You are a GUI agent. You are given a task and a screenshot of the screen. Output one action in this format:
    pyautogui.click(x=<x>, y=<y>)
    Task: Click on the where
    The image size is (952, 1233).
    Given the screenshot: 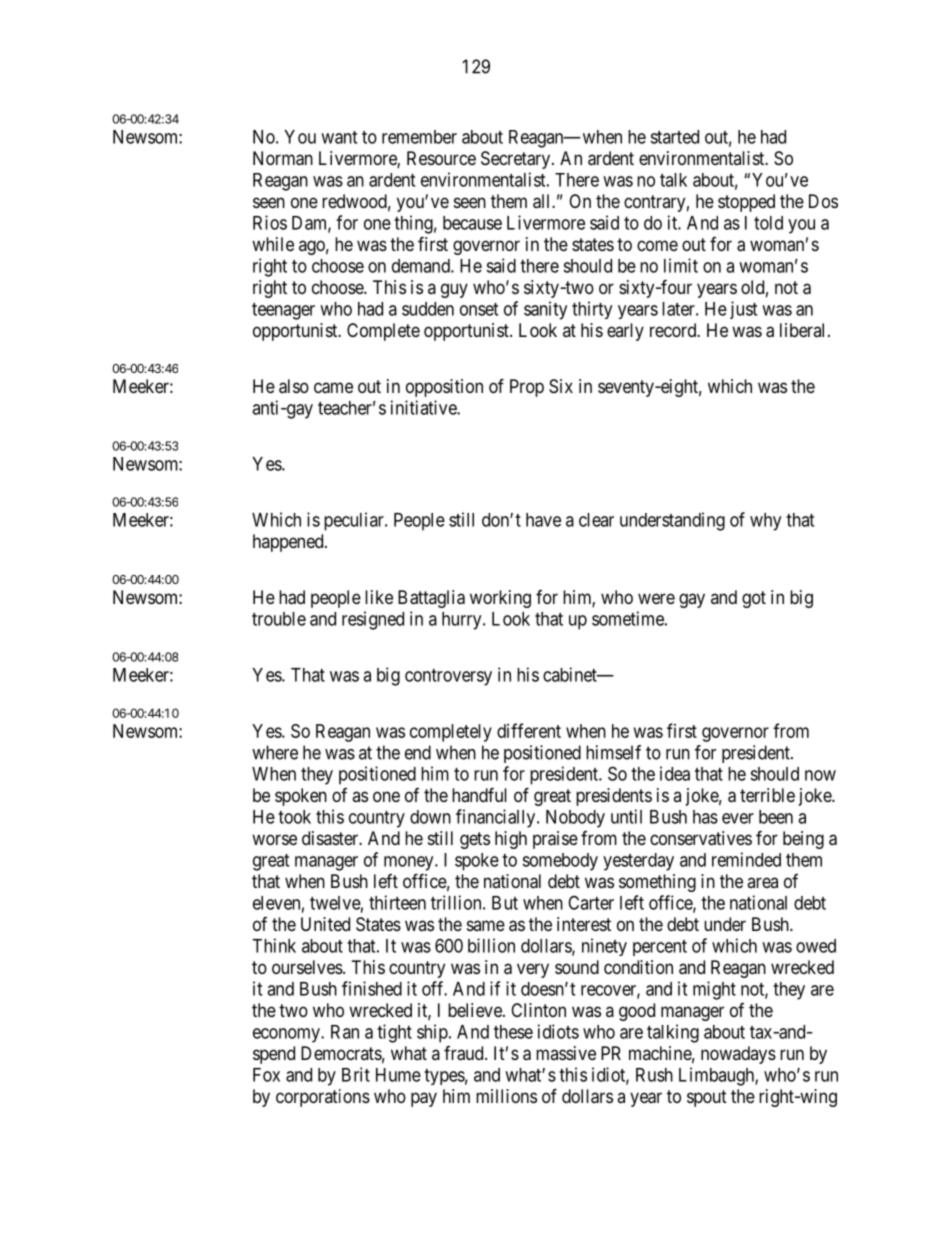 What is the action you would take?
    pyautogui.click(x=275, y=752)
